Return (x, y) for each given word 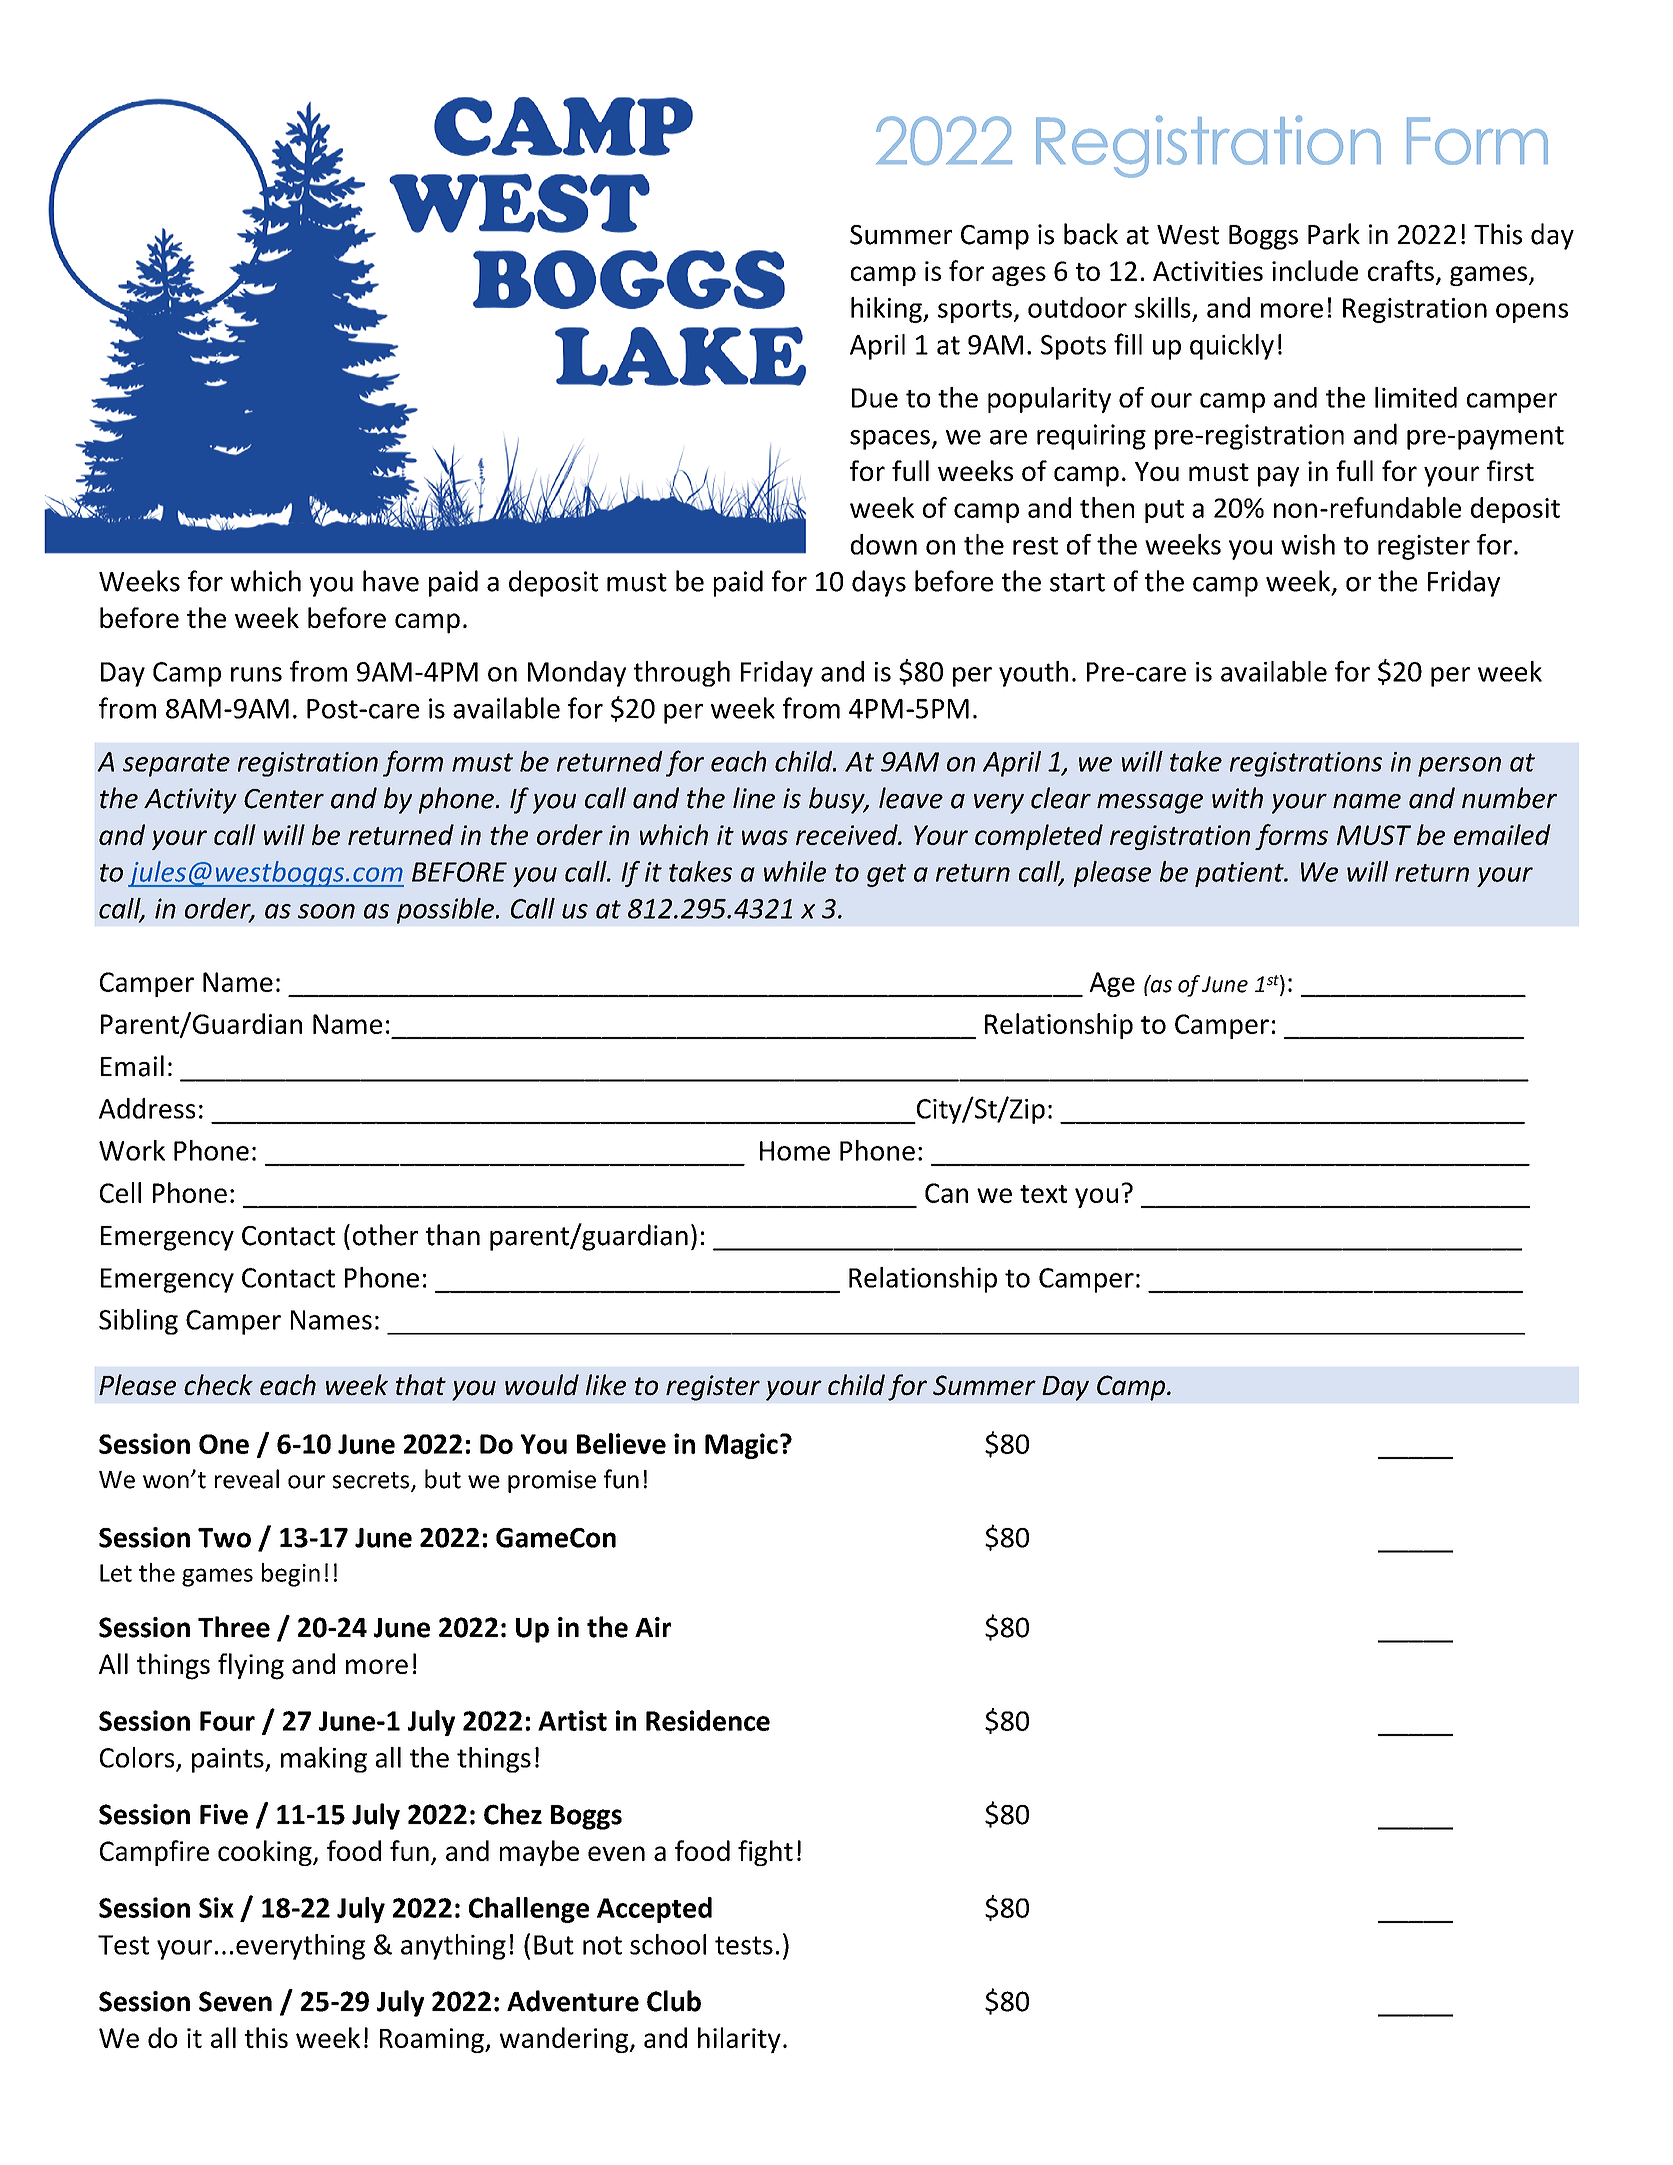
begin (291, 1575)
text (1043, 1194)
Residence (708, 1720)
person (1459, 767)
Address (147, 1108)
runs (256, 674)
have (391, 581)
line (754, 798)
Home (795, 1151)
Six (216, 1907)
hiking (887, 310)
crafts (1401, 270)
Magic (741, 1446)
